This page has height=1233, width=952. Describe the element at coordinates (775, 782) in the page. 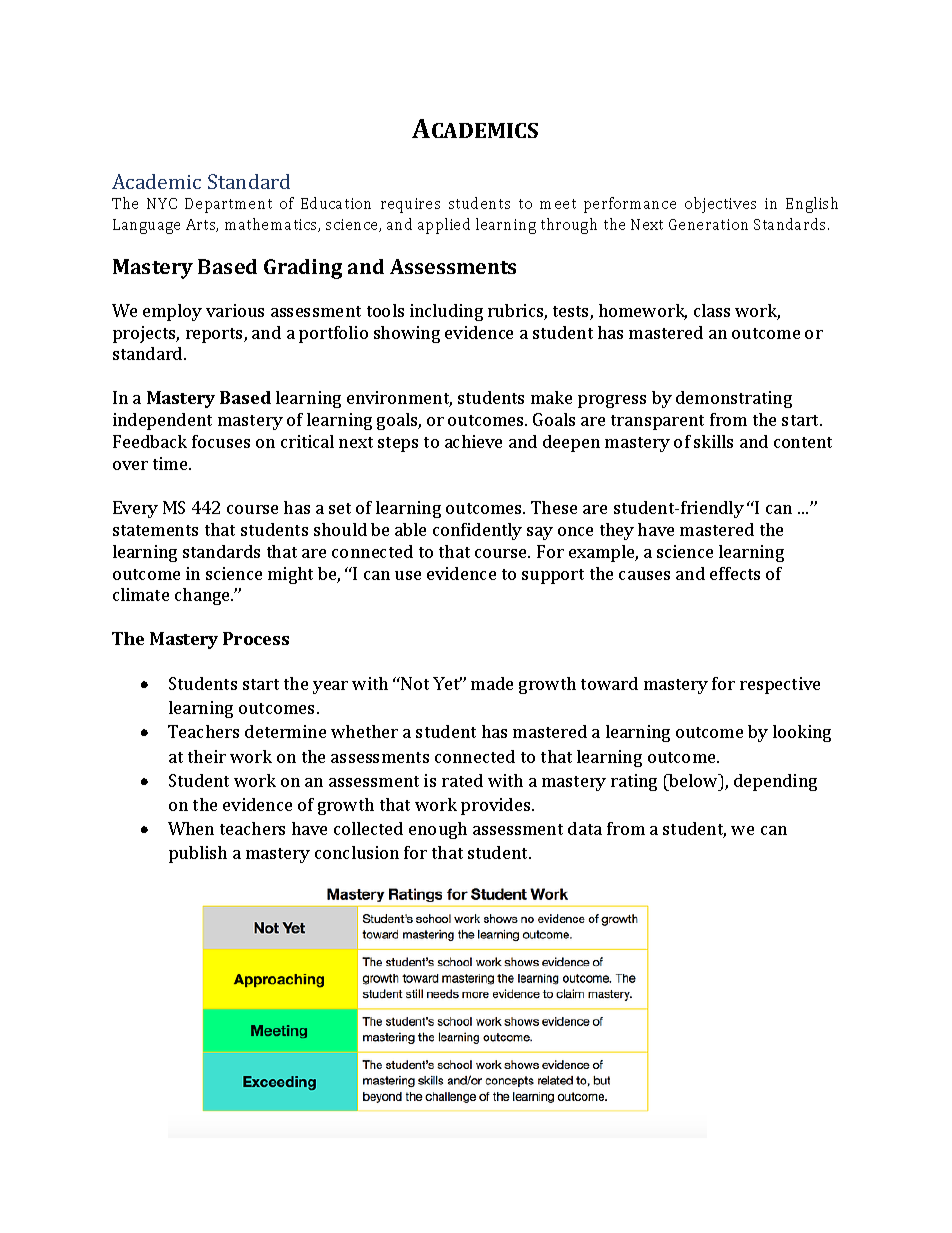

I see `depending` at that location.
